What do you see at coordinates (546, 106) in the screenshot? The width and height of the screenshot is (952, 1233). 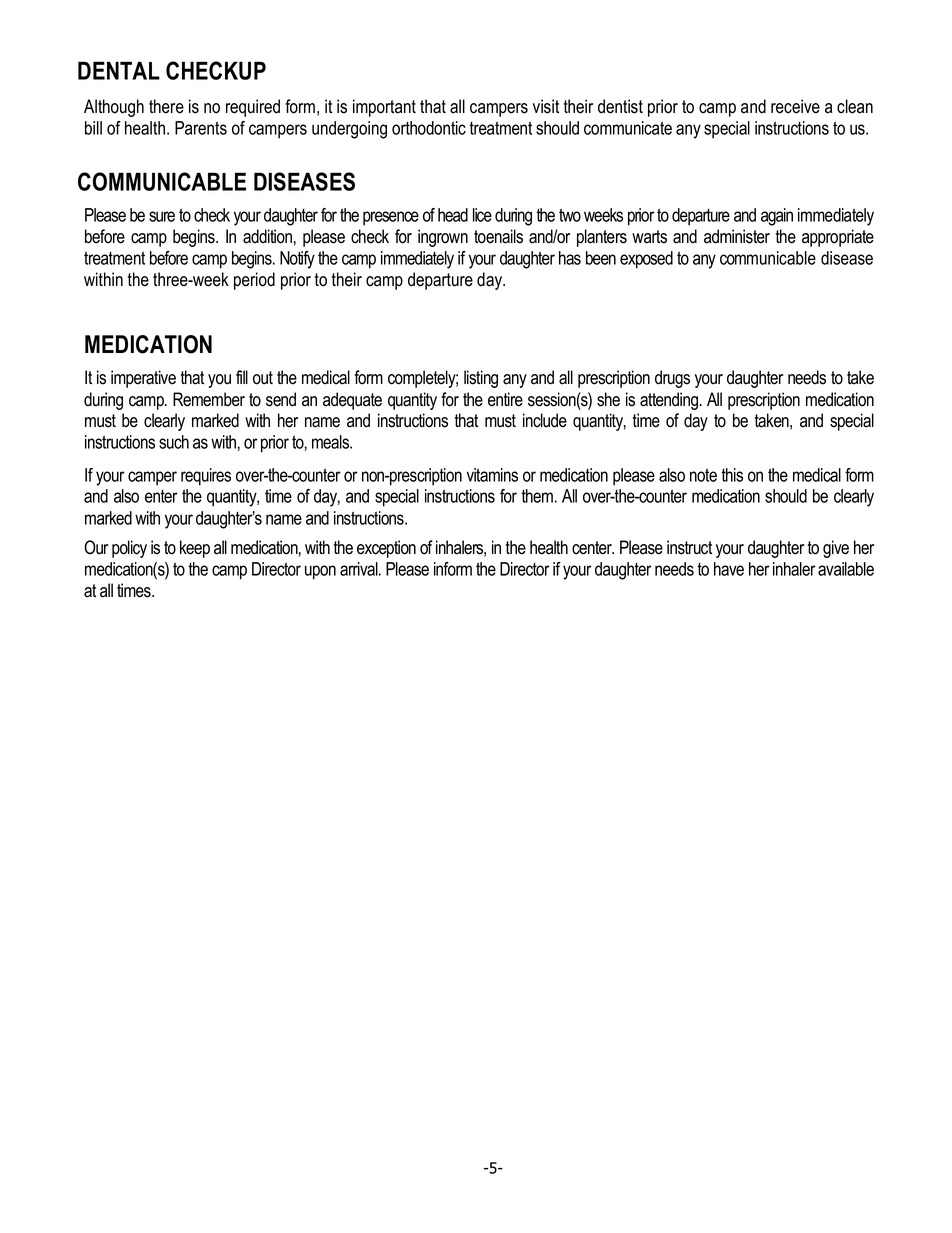 I see `visit` at bounding box center [546, 106].
